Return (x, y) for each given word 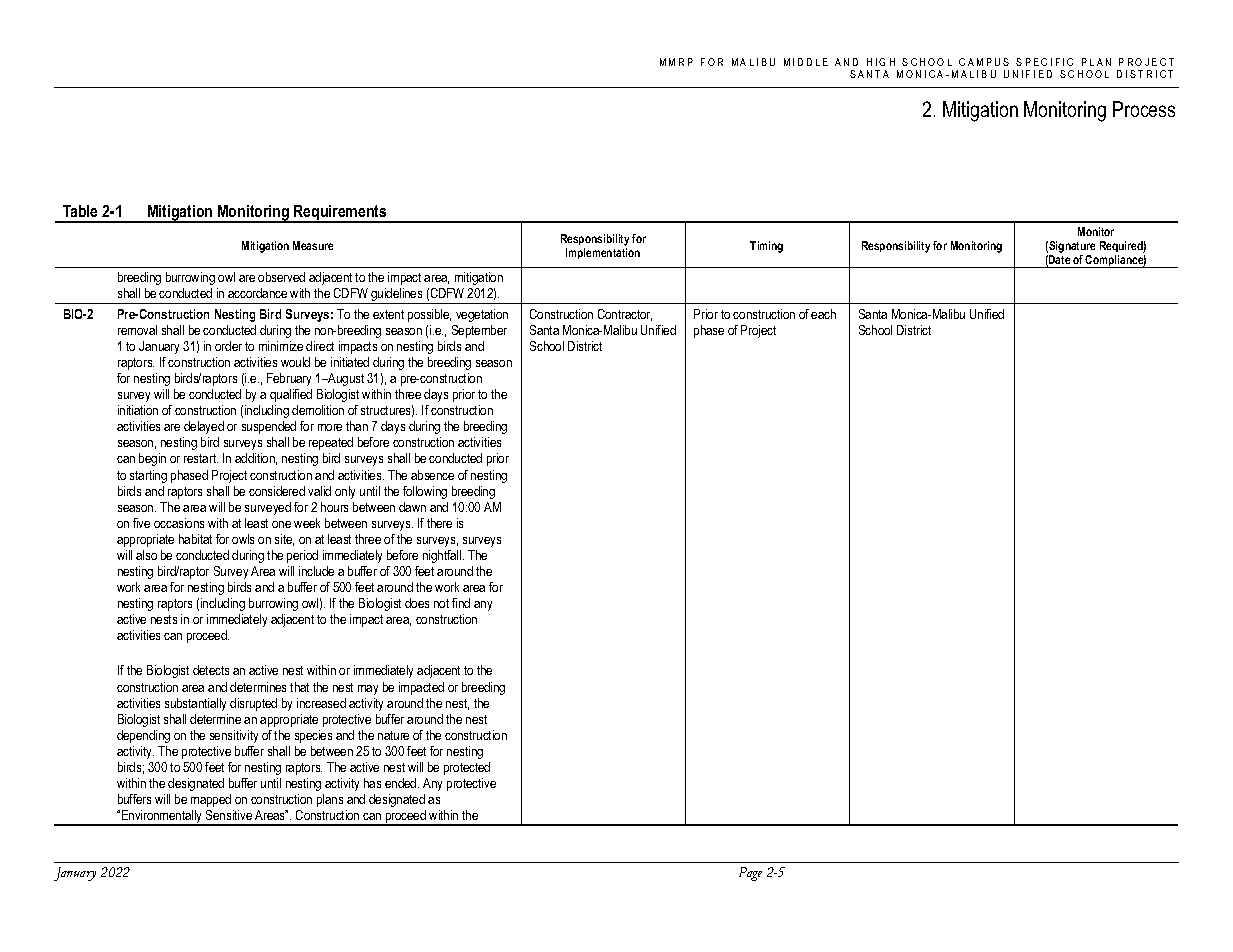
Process (1144, 109)
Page (750, 874)
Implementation (603, 253)
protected (467, 768)
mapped (211, 800)
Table (80, 211)
